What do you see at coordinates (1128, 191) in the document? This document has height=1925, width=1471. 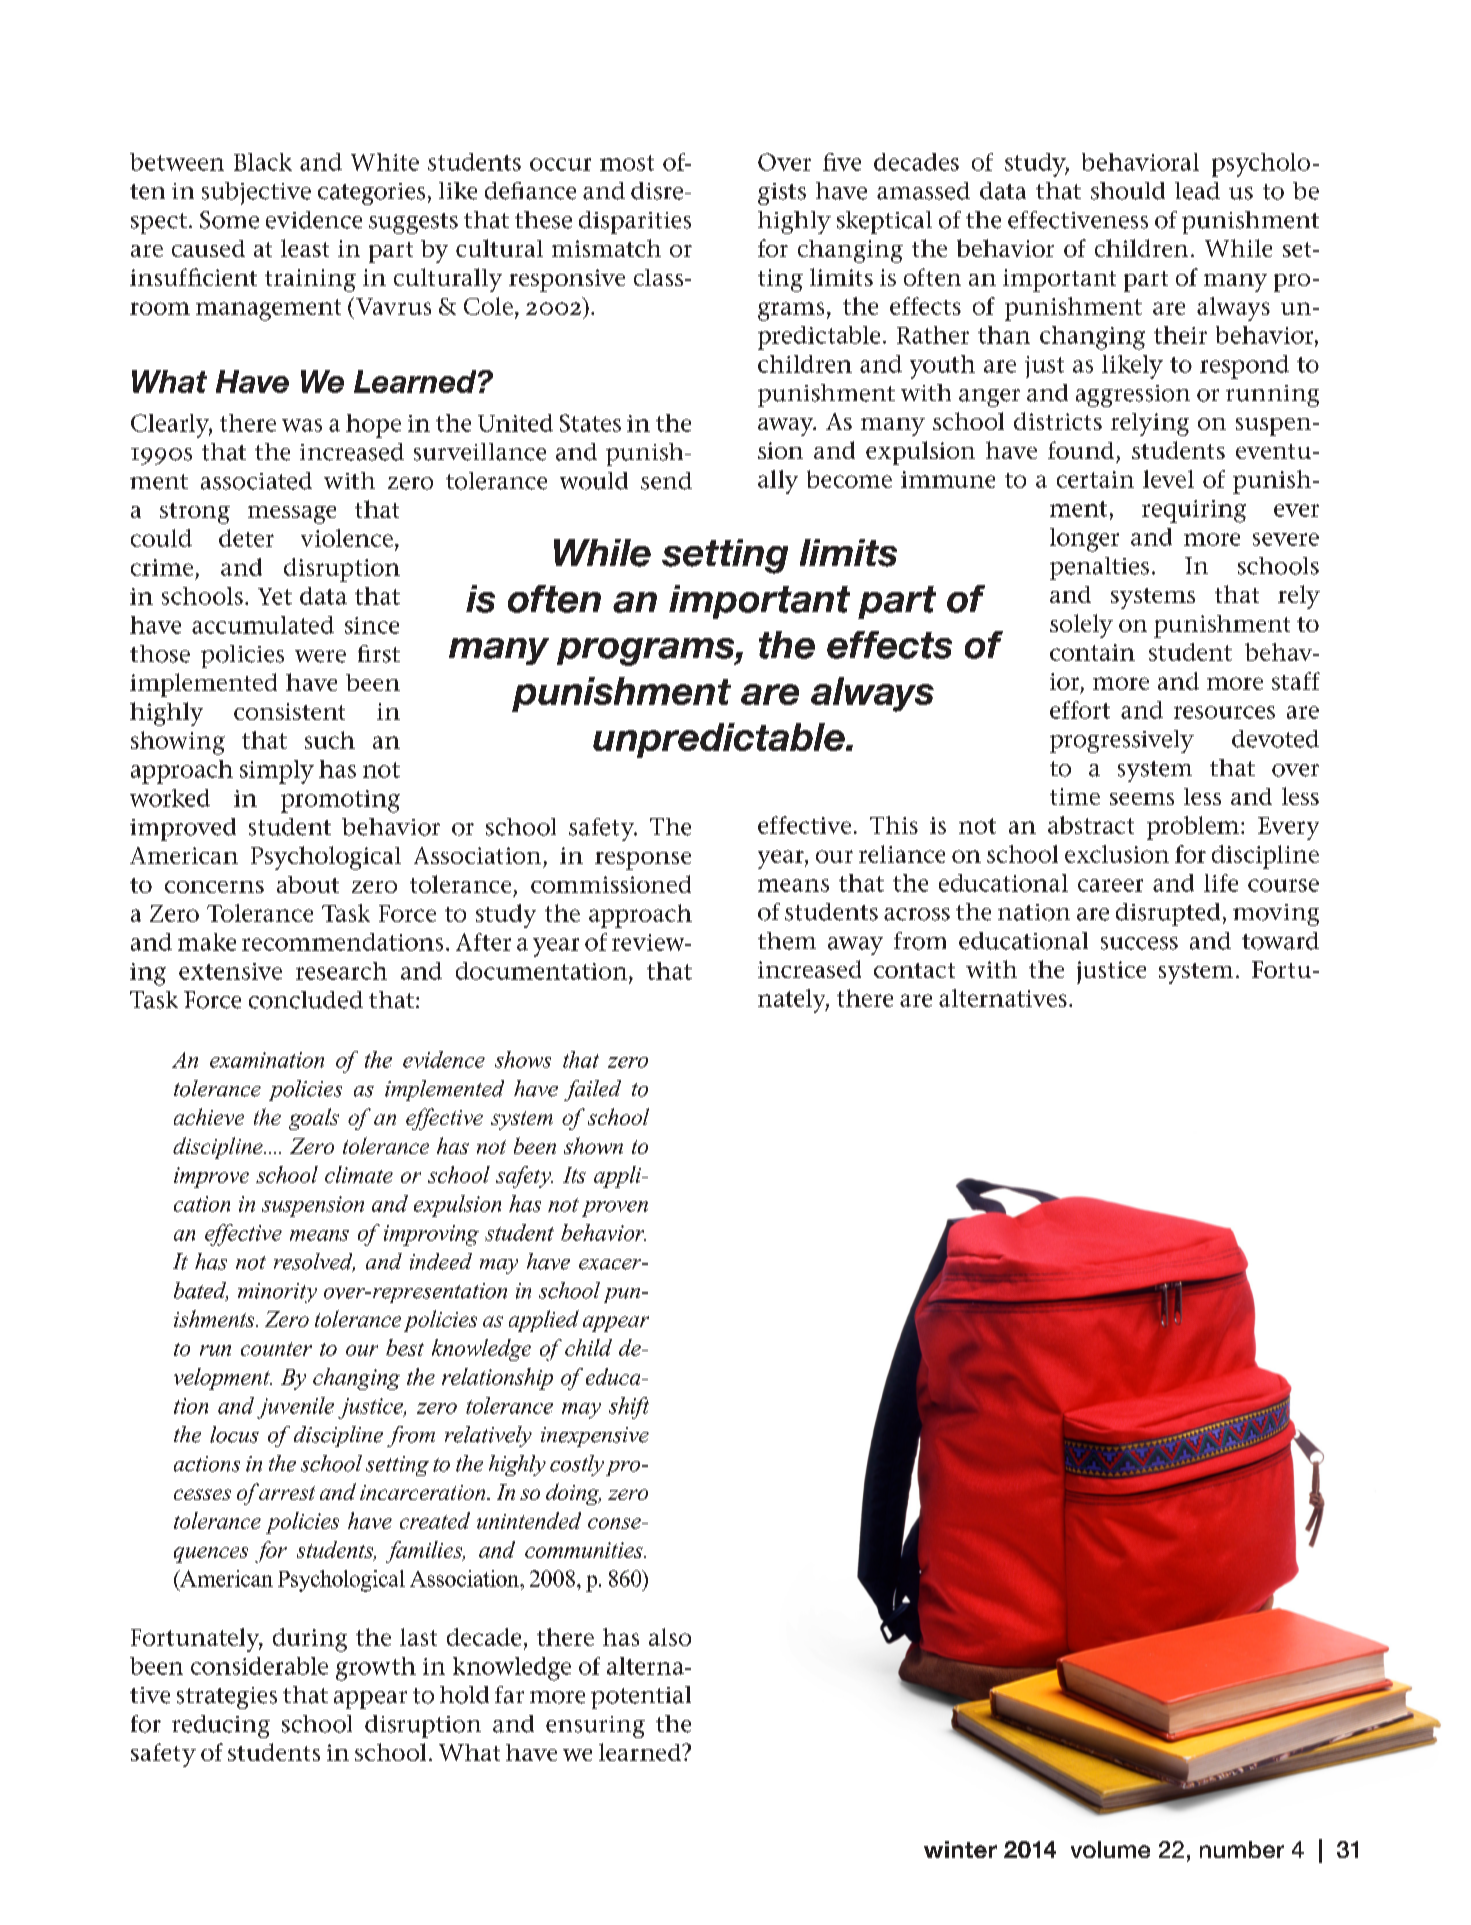 I see `should` at bounding box center [1128, 191].
